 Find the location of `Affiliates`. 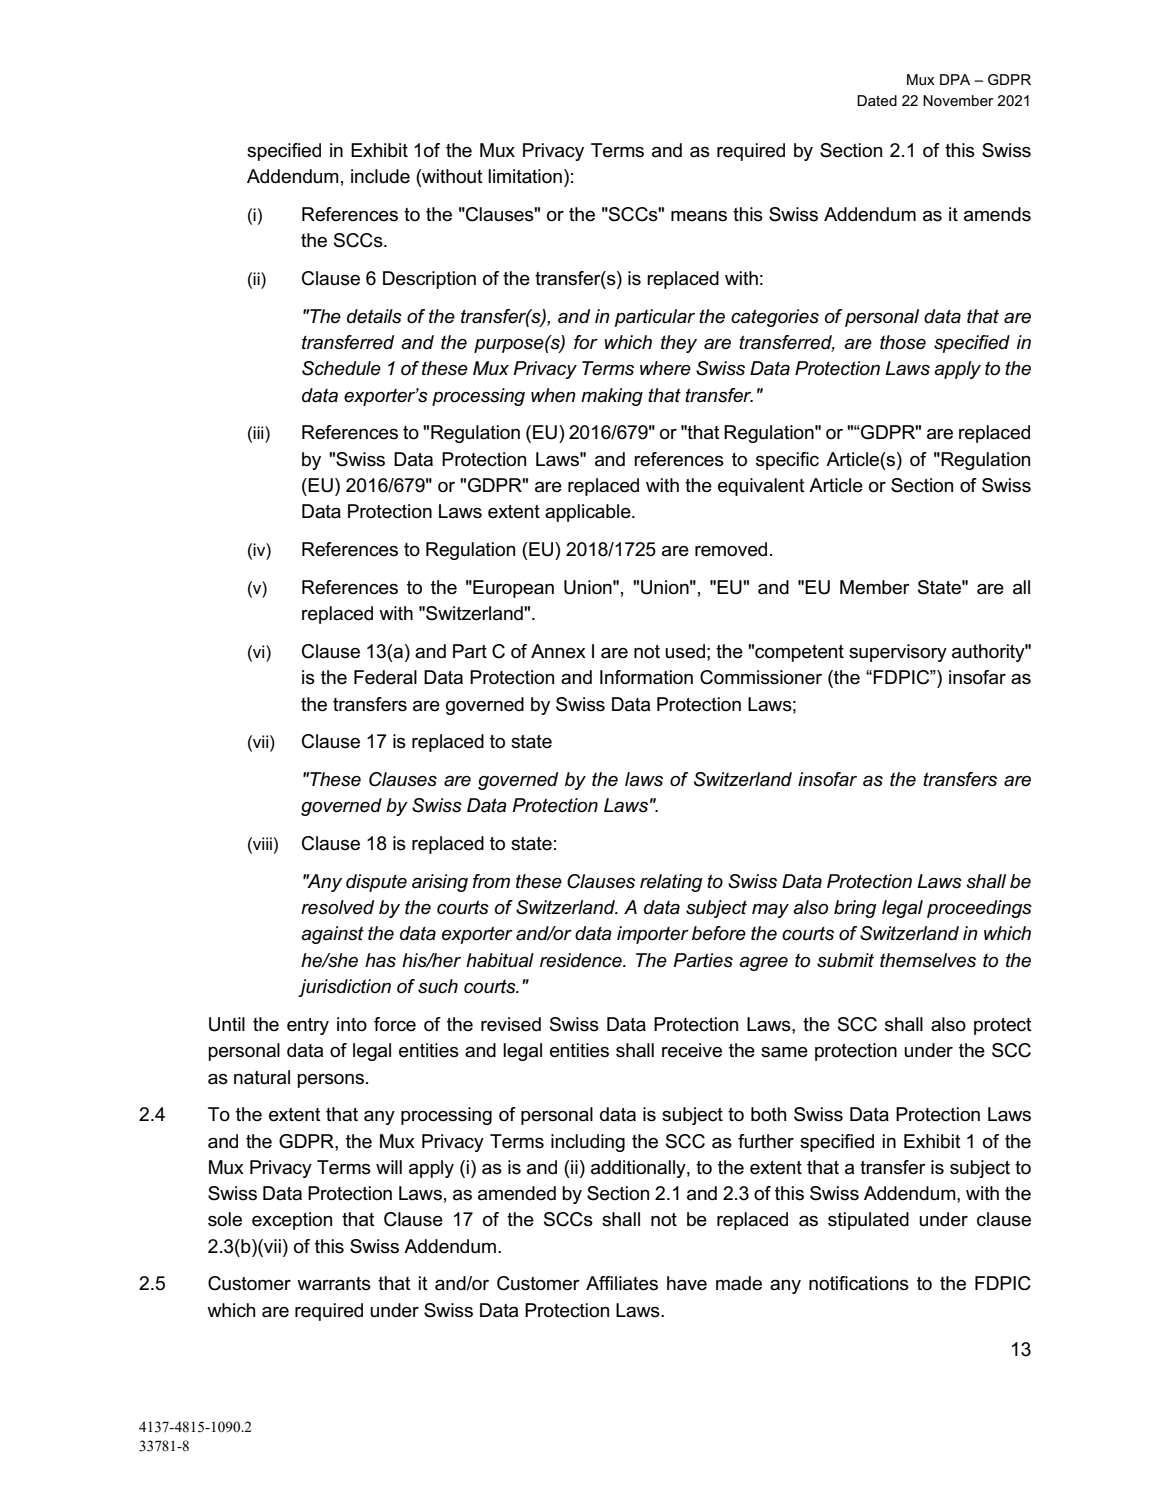

Affiliates is located at coordinates (622, 1283).
